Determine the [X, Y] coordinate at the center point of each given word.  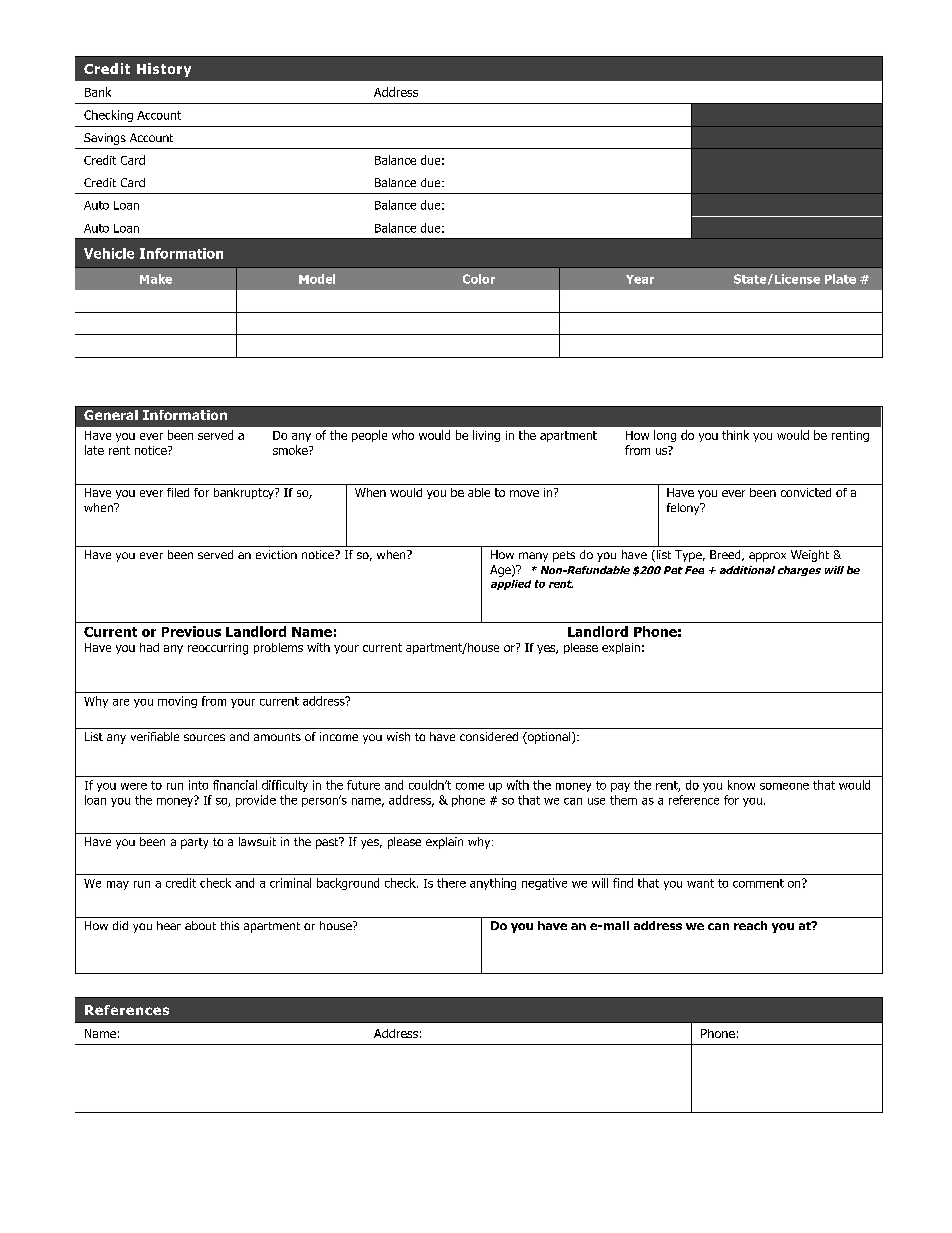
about [200, 925]
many [533, 557]
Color [479, 279]
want [700, 883]
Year [640, 279]
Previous [191, 631]
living [486, 436]
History [164, 70]
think [735, 435]
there [451, 883]
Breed [726, 555]
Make [156, 279]
